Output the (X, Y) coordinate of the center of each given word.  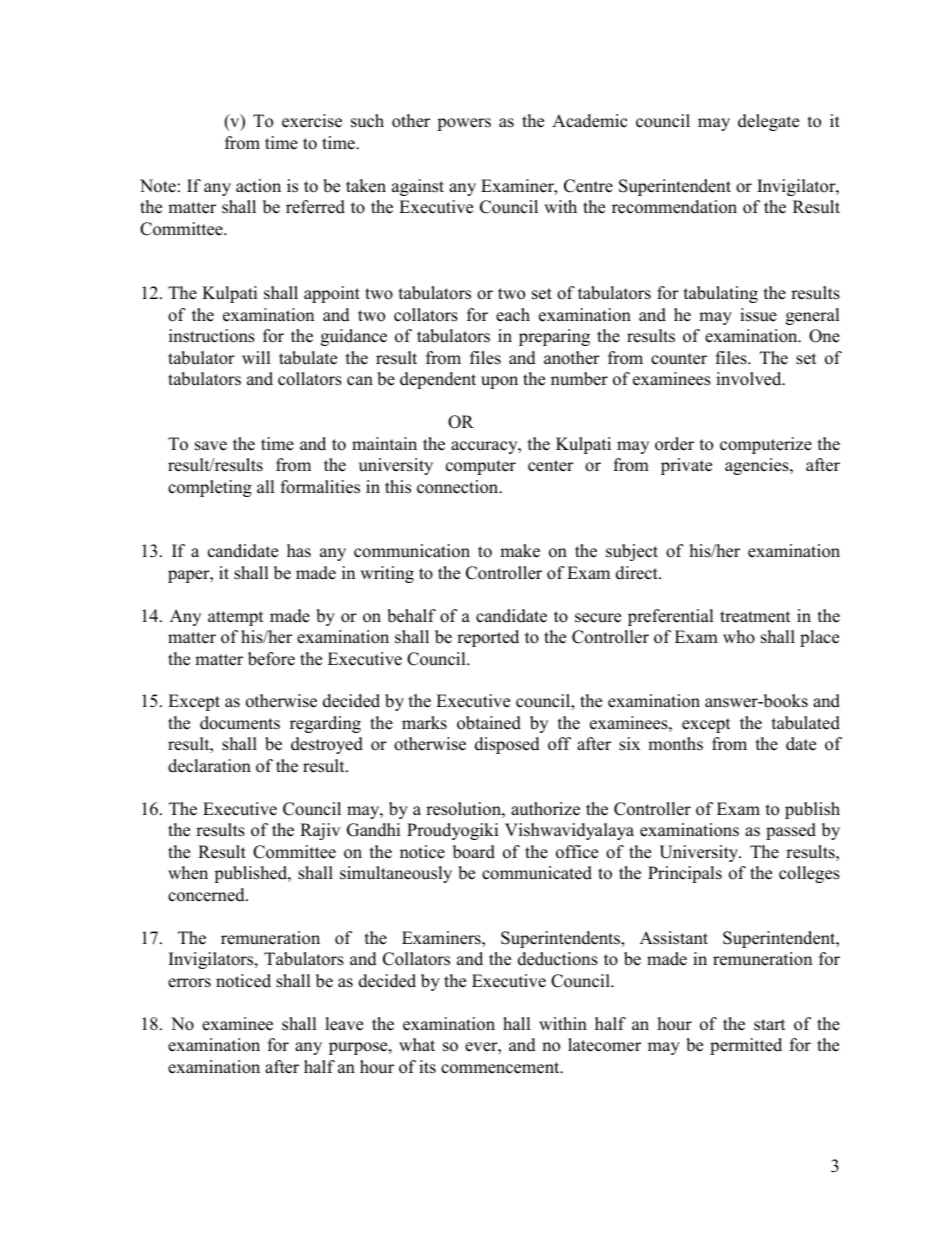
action (258, 186)
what (417, 1044)
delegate (768, 122)
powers (464, 124)
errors (189, 983)
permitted (746, 1046)
